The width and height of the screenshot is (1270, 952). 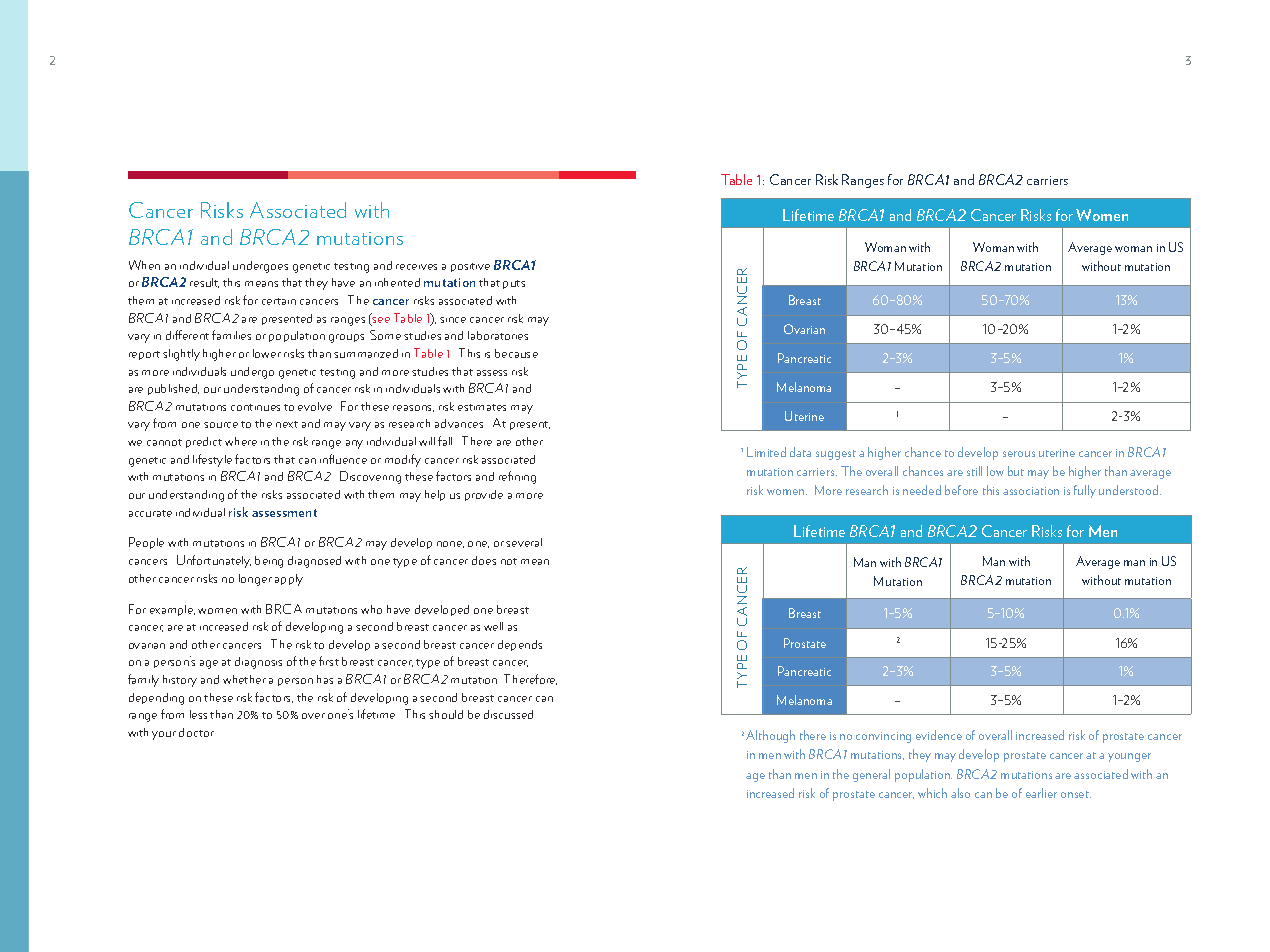 What do you see at coordinates (770, 736) in the screenshot?
I see `Although` at bounding box center [770, 736].
